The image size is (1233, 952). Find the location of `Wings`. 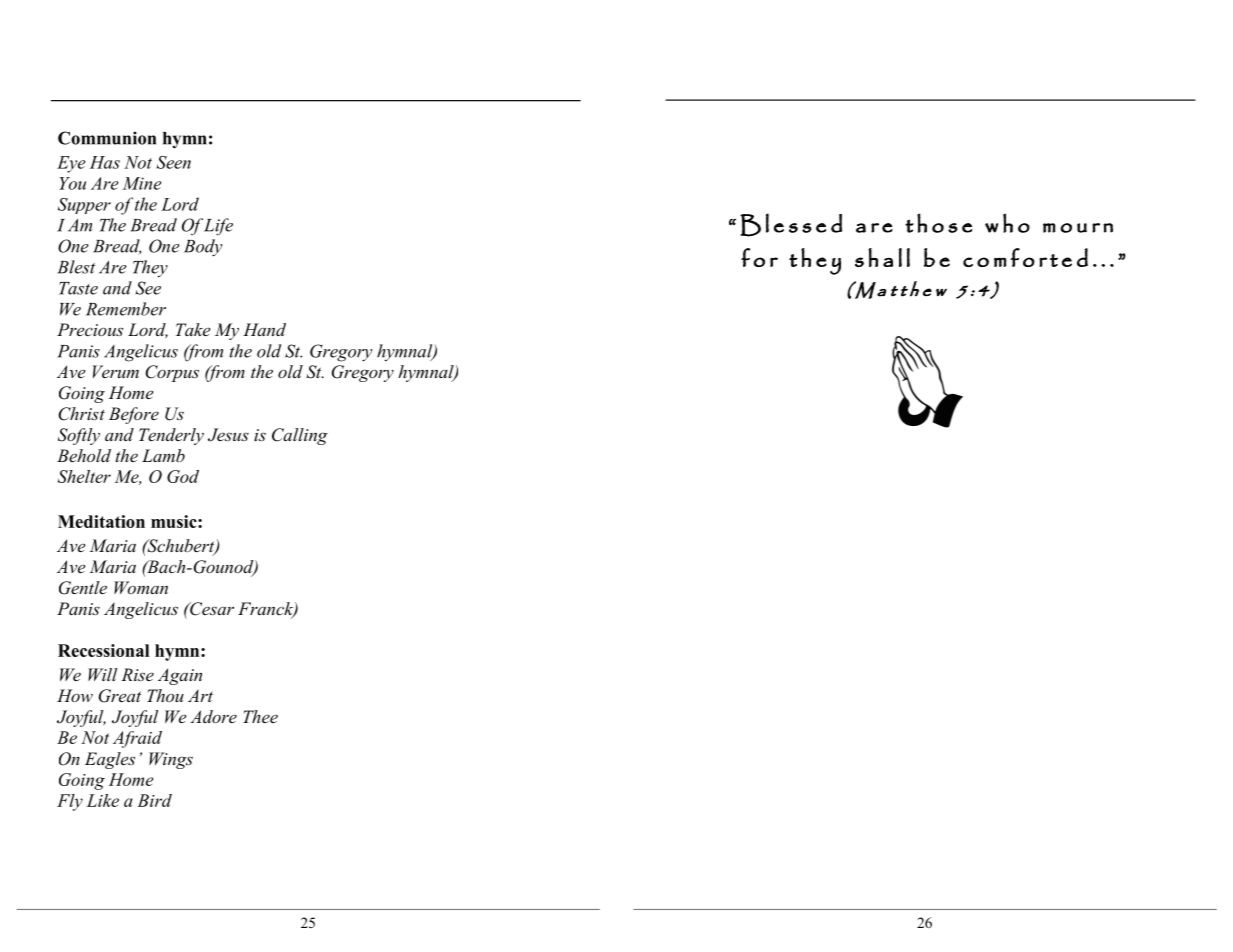

Wings is located at coordinates (171, 760).
